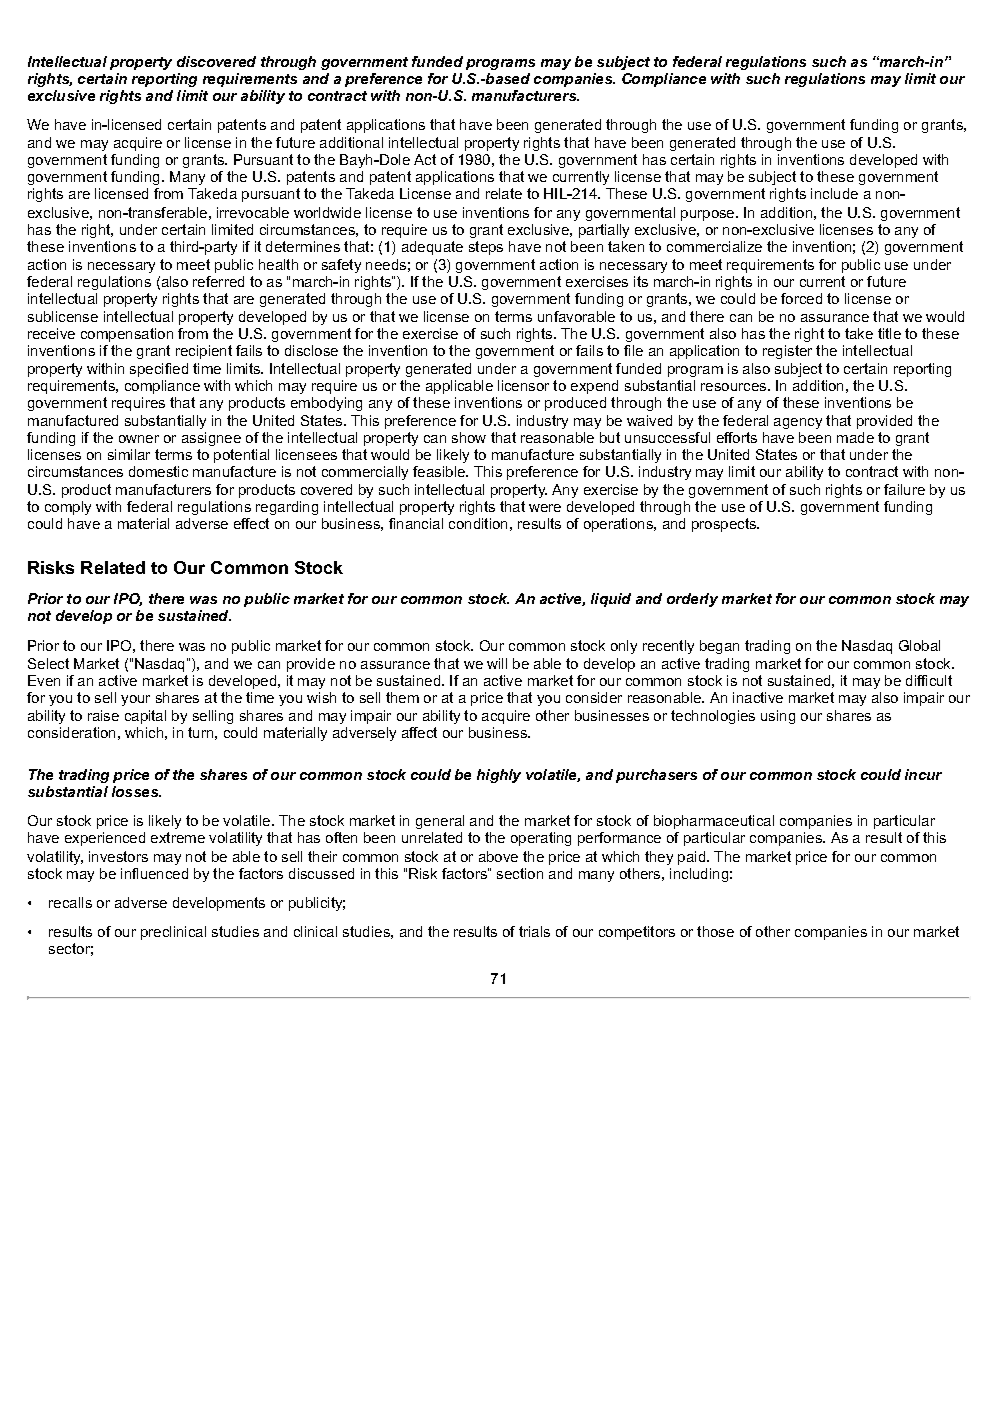 The height and width of the document is (1414, 999). I want to click on prospects, so click(725, 525).
